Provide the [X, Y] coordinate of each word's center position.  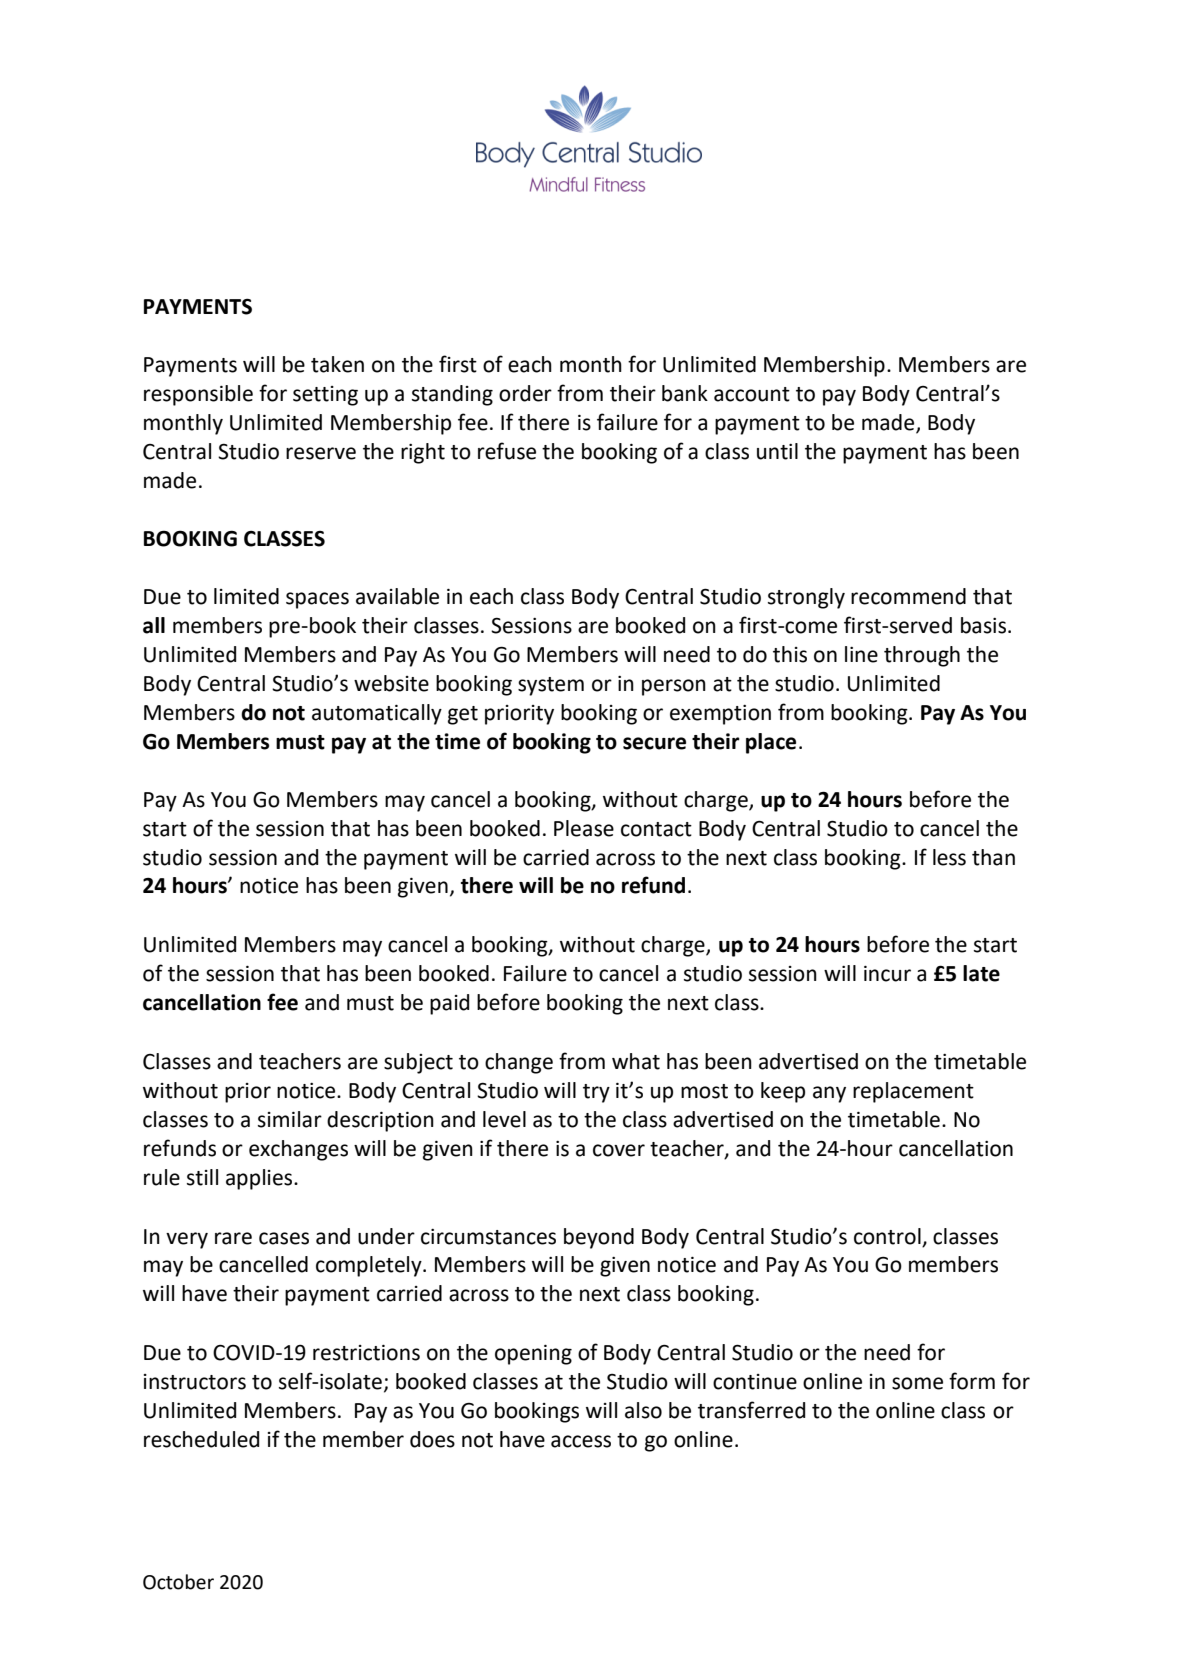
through [922, 656]
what [636, 1061]
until [777, 451]
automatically [377, 714]
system [551, 686]
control [887, 1236]
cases [284, 1238]
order [525, 393]
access [581, 1441]
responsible [198, 395]
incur [887, 974]
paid [449, 1004]
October [178, 1582]
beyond [599, 1238]
